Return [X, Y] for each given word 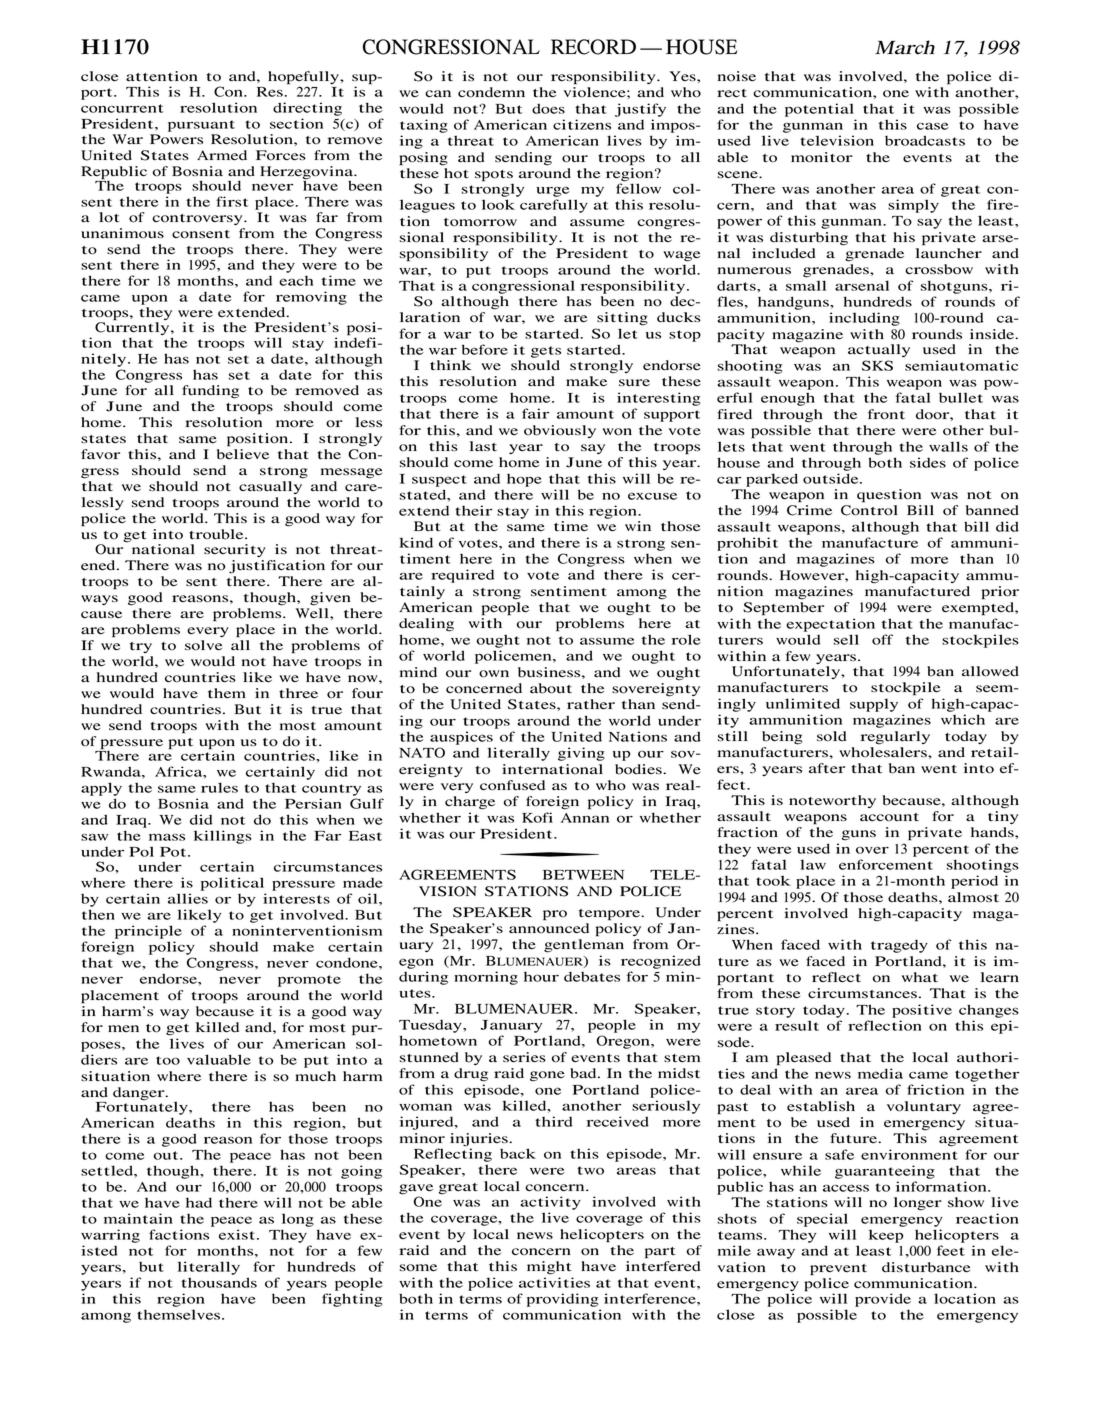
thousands [219, 1282]
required [462, 576]
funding [210, 392]
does [548, 108]
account [889, 817]
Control [869, 510]
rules [219, 787]
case [933, 126]
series [524, 1057]
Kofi [537, 817]
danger [140, 1094]
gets [546, 352]
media [880, 1073]
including [864, 319]
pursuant [201, 126]
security [235, 550]
